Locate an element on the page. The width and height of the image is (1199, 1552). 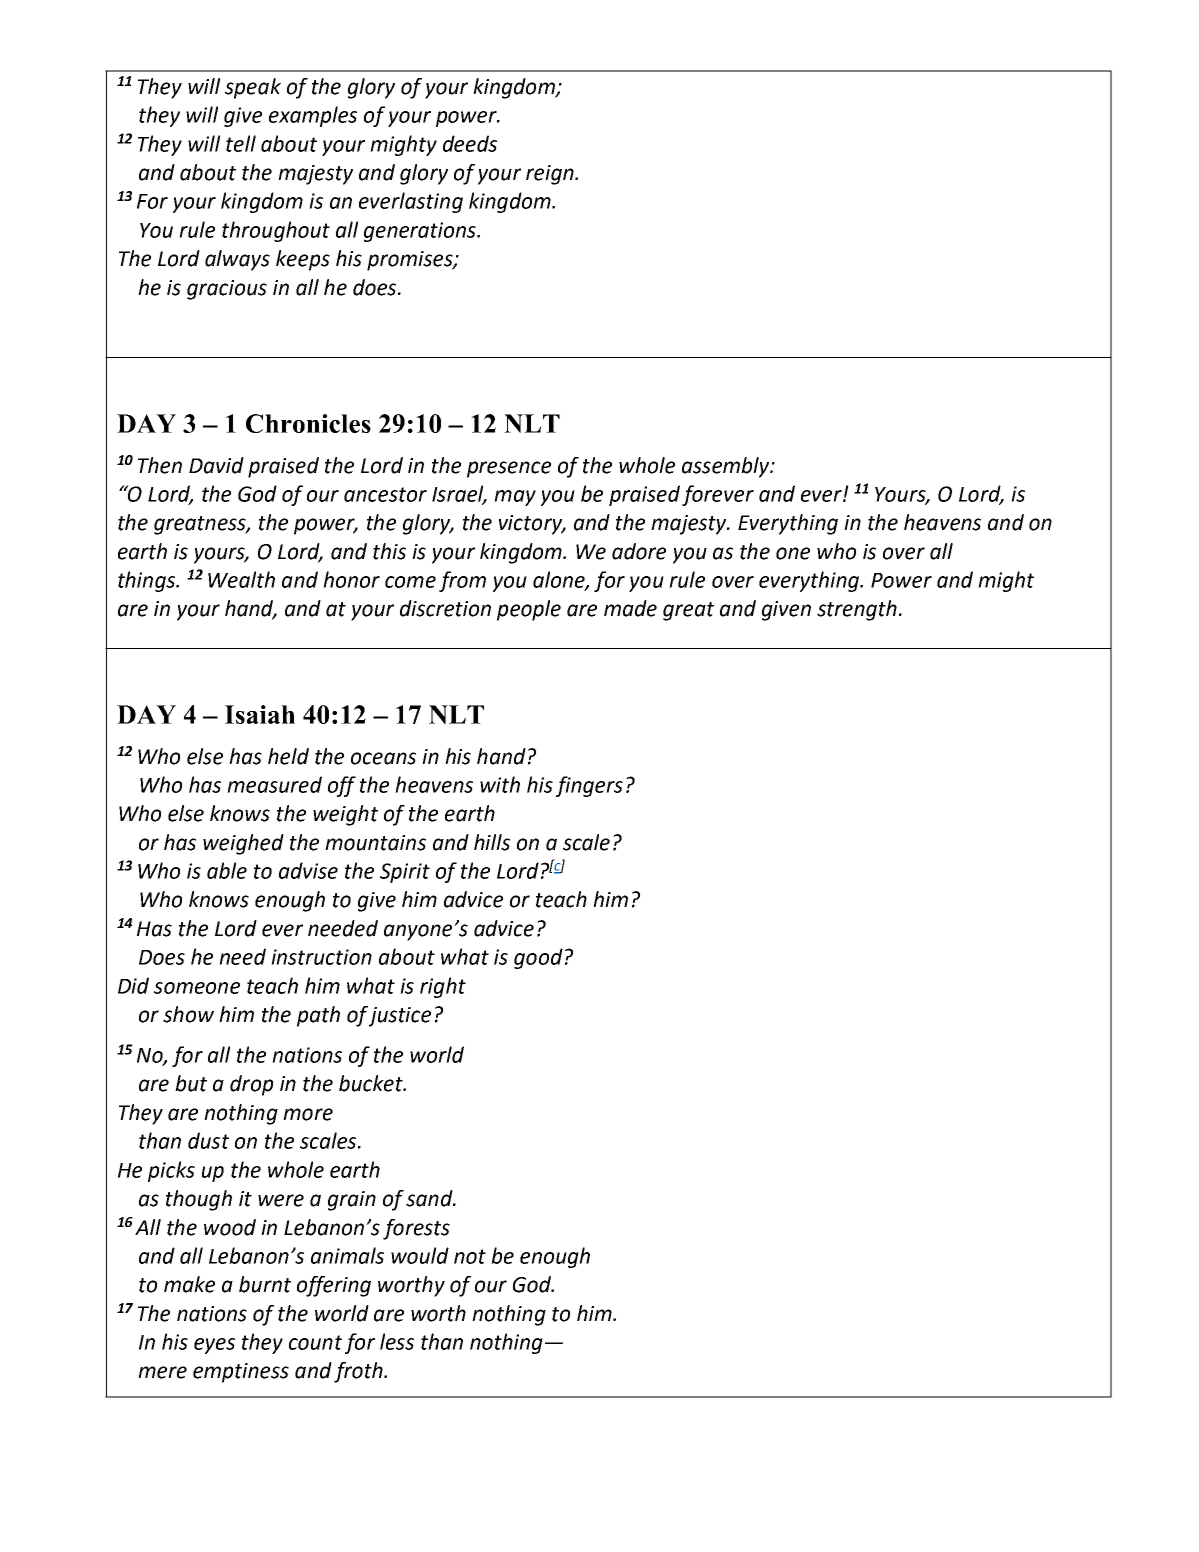
someone is located at coordinates (197, 988).
